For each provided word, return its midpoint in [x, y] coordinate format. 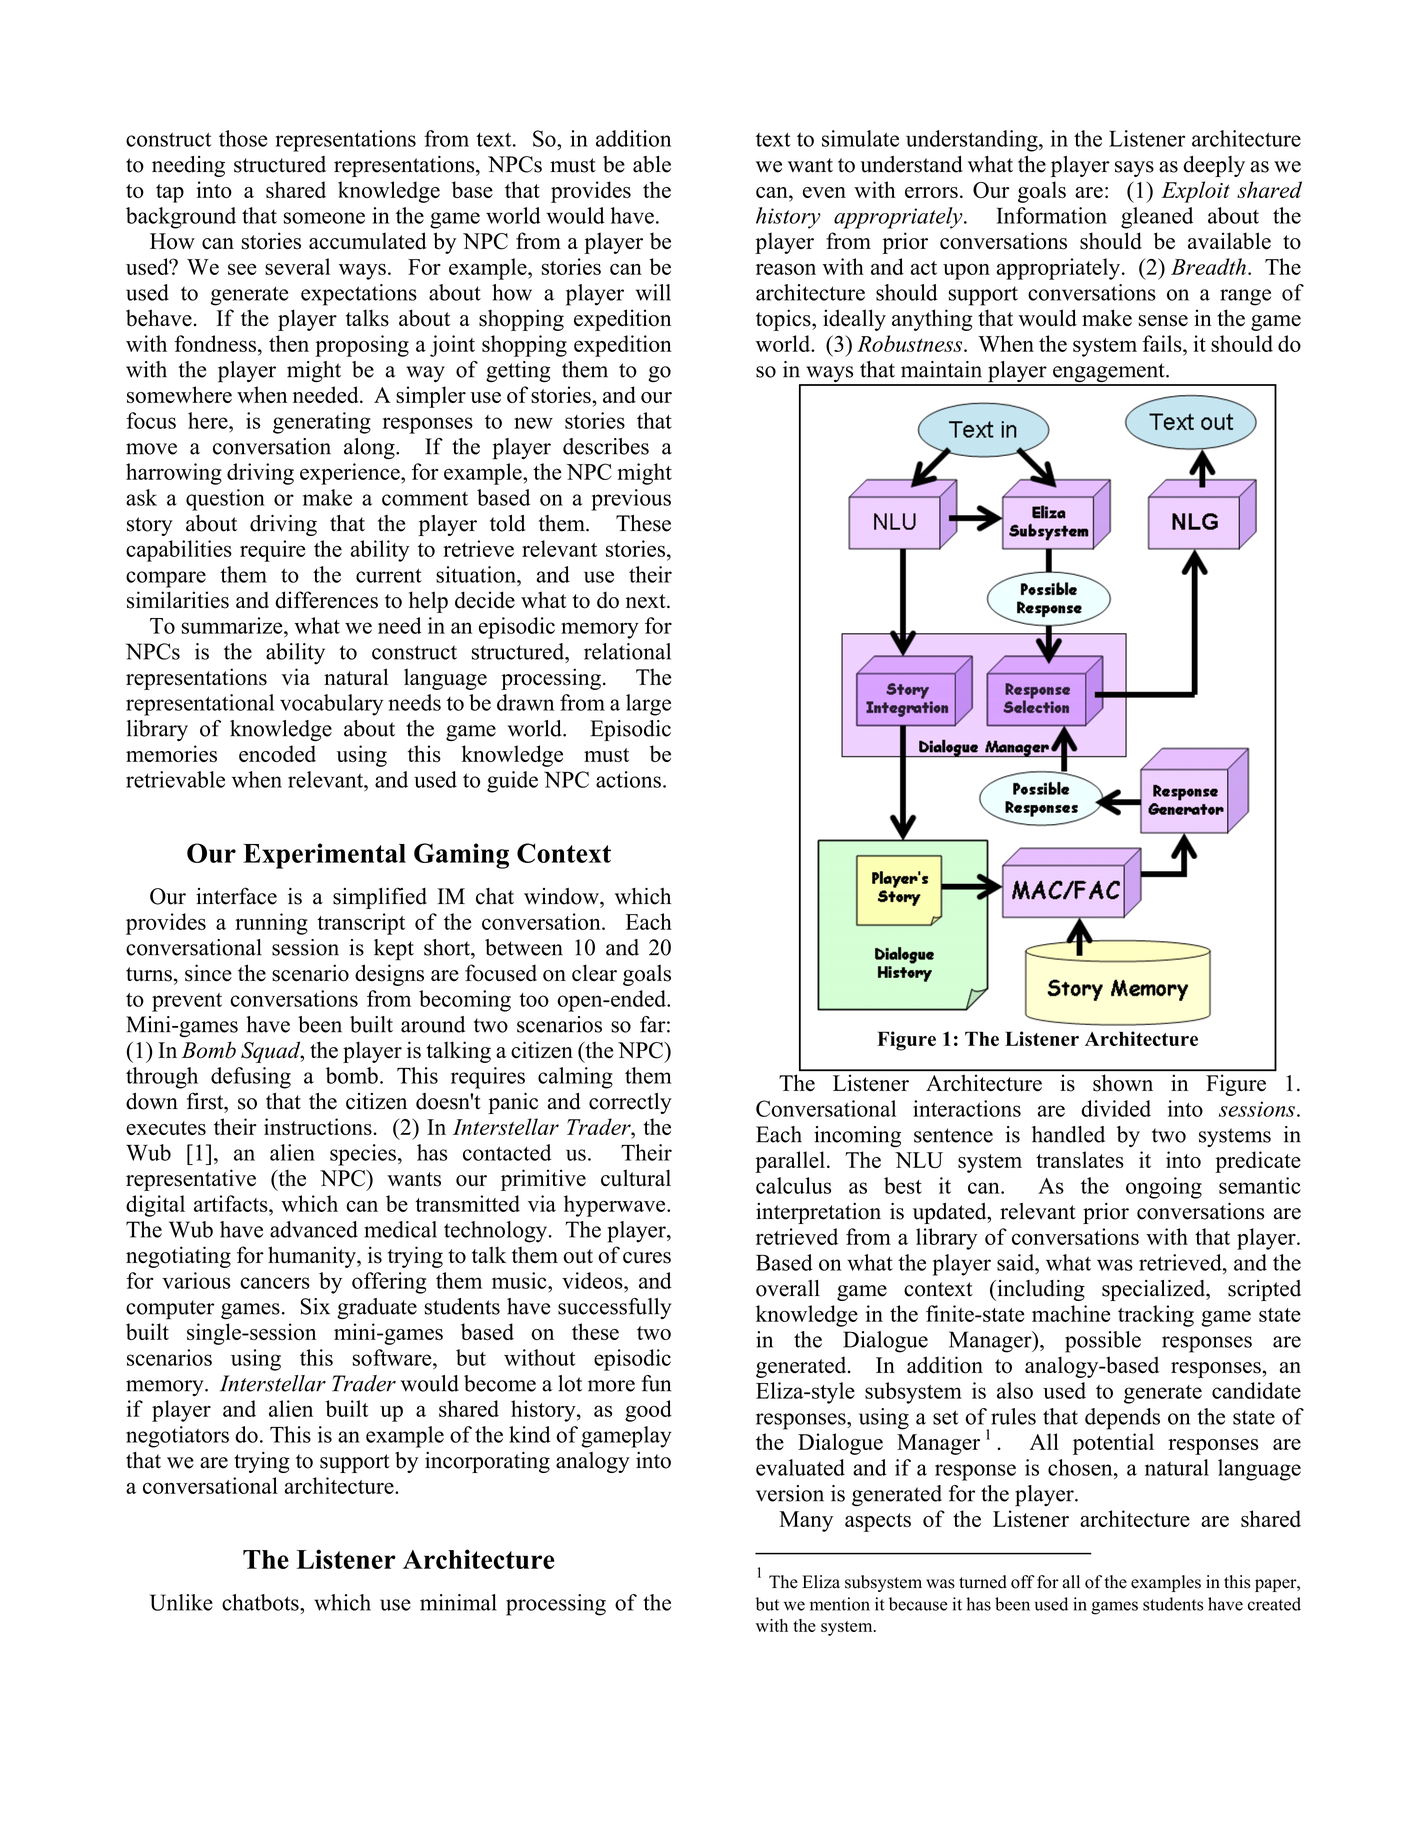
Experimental [324, 856]
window [562, 896]
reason [786, 269]
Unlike [181, 1602]
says [1134, 169]
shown [1123, 1083]
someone [324, 218]
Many [806, 1521]
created [1274, 1604]
